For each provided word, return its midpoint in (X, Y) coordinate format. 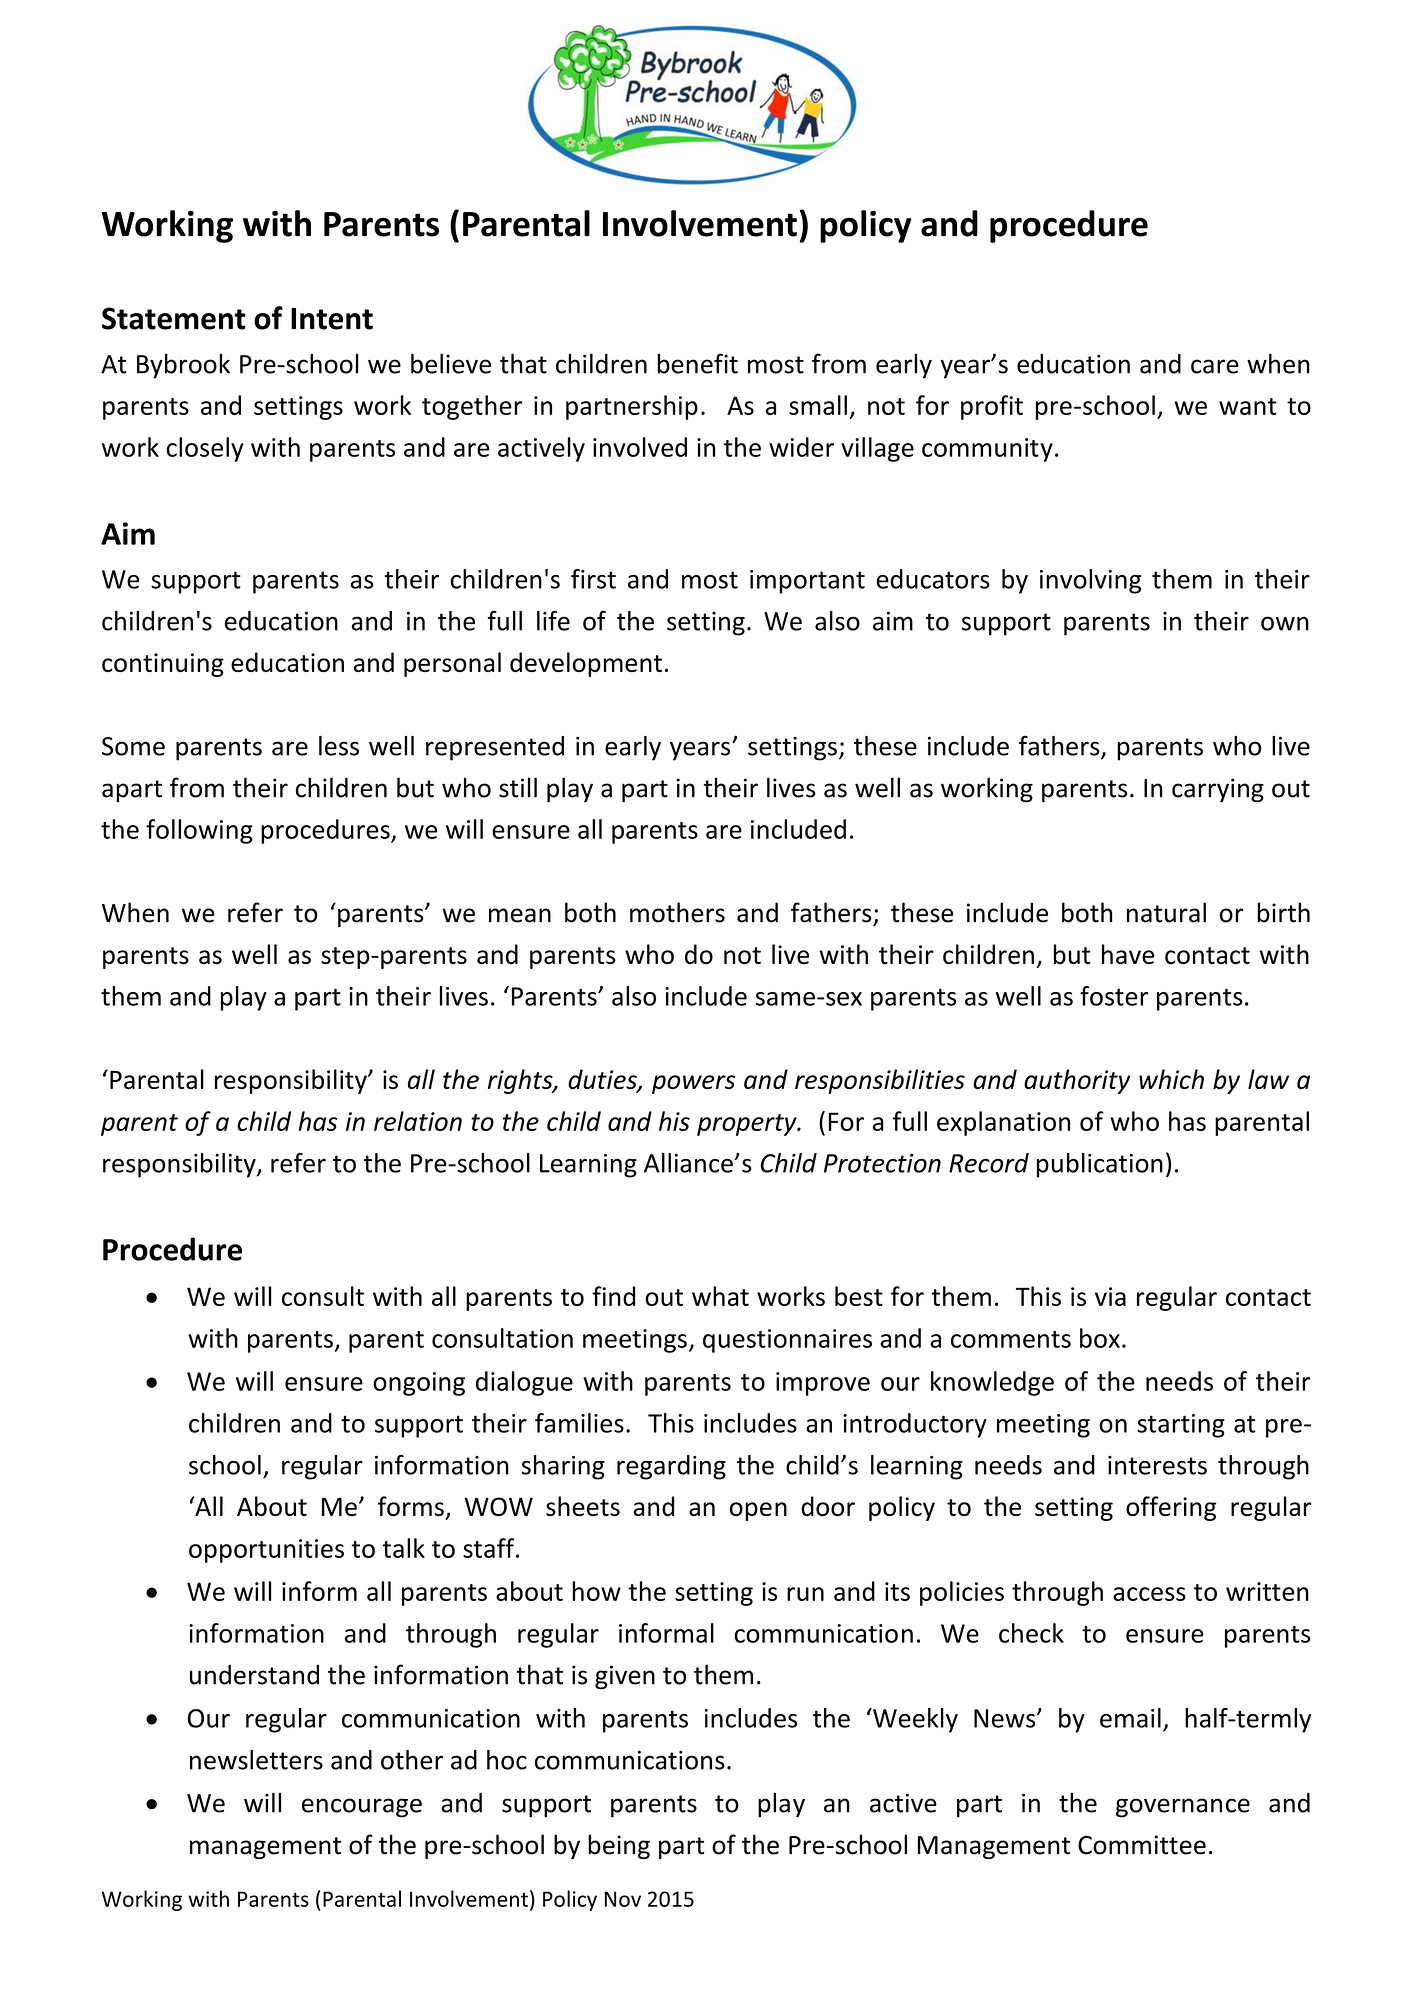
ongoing (419, 1384)
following (199, 831)
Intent (332, 319)
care (1215, 366)
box (1100, 1338)
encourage (362, 1808)
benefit (697, 363)
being (619, 1846)
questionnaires (787, 1341)
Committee (1142, 1845)
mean (520, 915)
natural (1166, 912)
